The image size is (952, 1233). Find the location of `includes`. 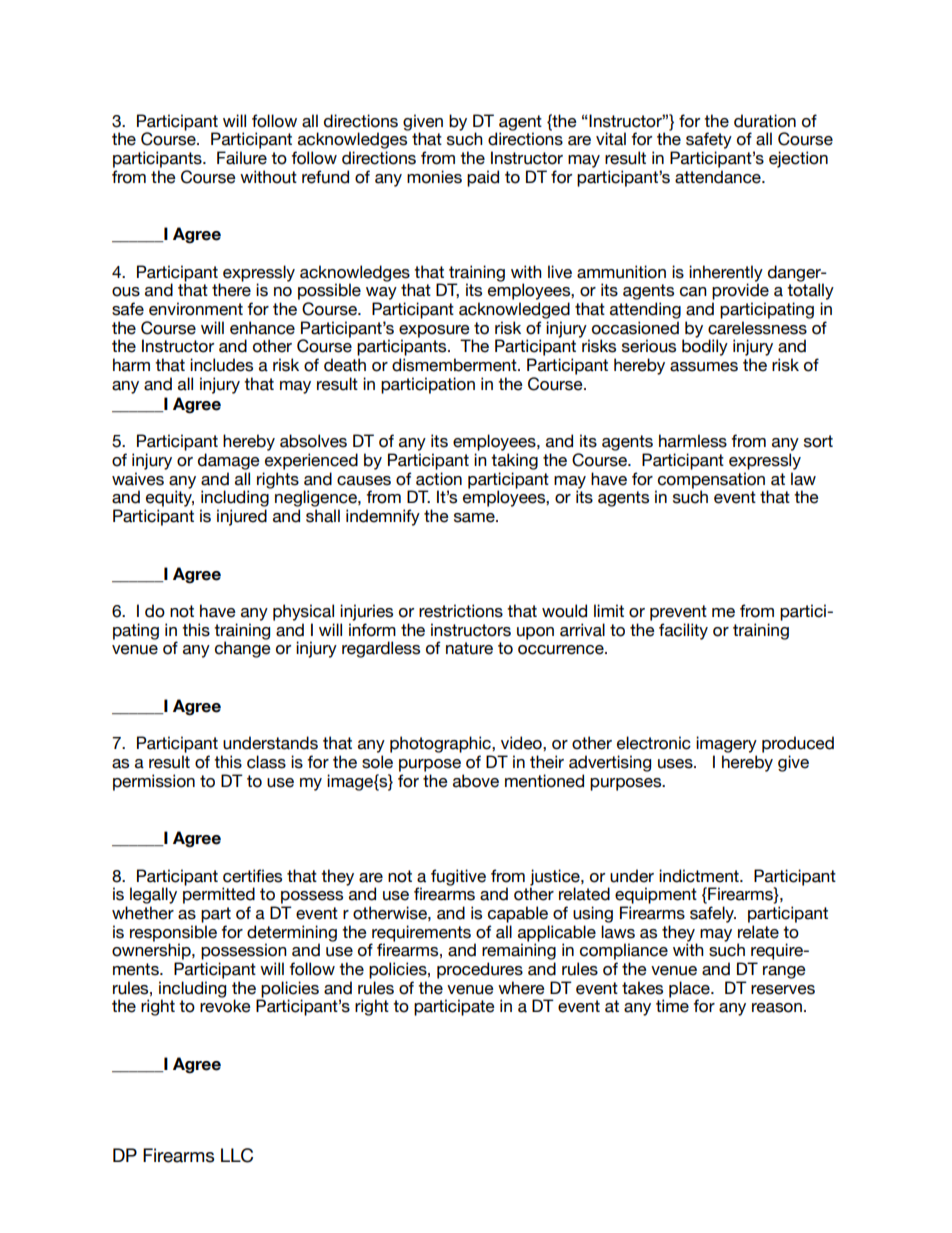

includes is located at coordinates (221, 365).
